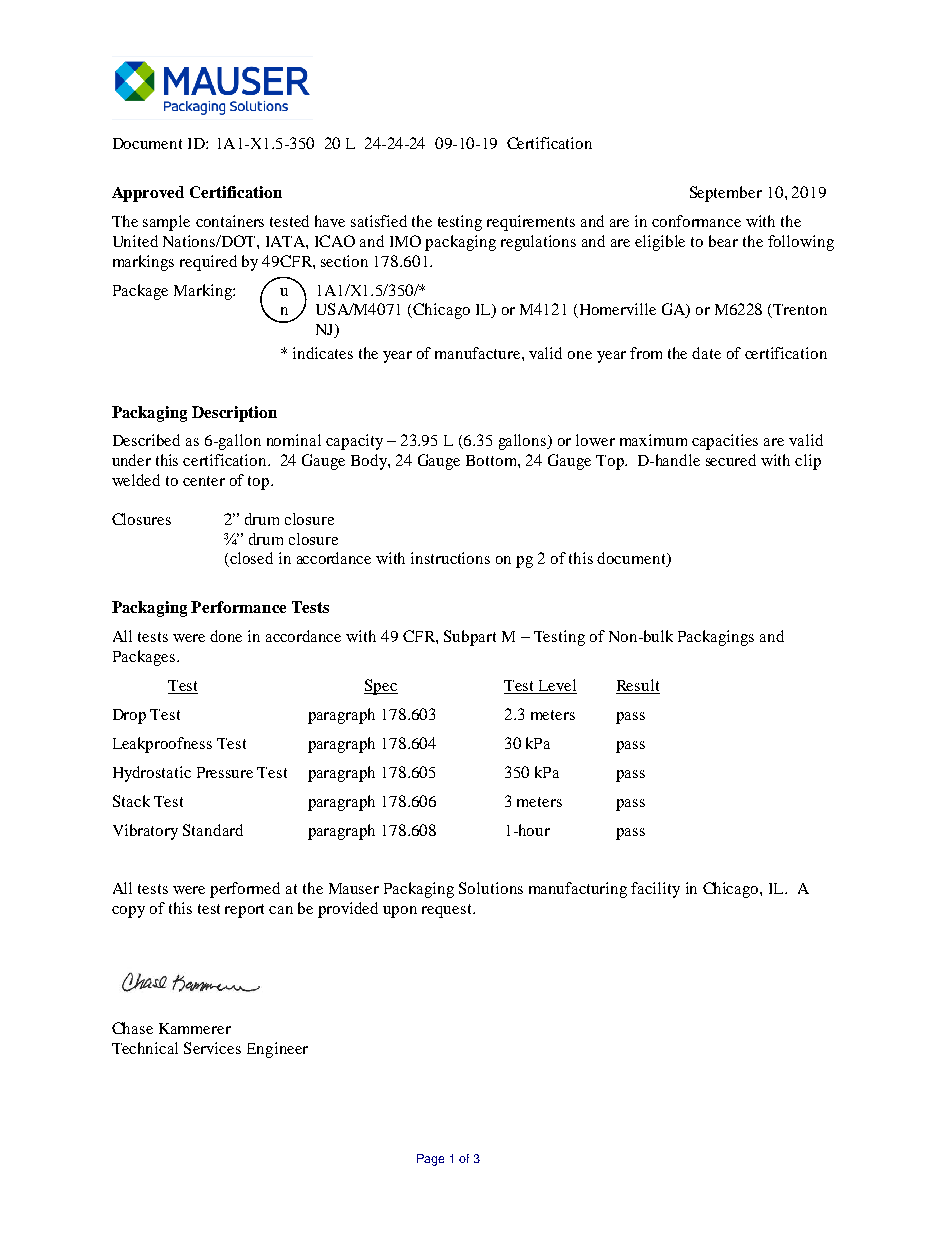  What do you see at coordinates (450, 558) in the screenshot?
I see `instructions` at bounding box center [450, 558].
